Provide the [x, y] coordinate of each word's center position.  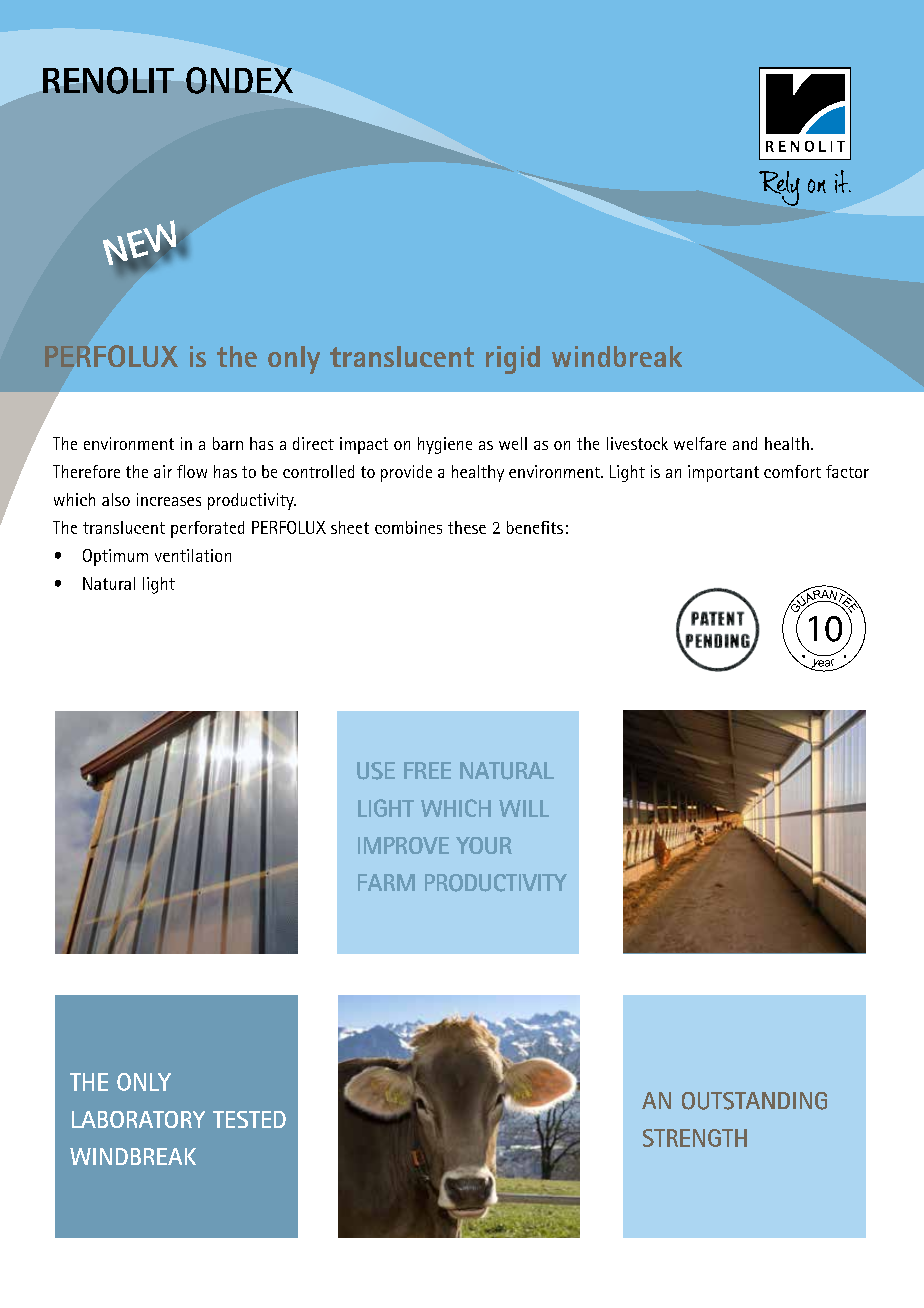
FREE [427, 770]
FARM [386, 882]
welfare [700, 443]
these [467, 527]
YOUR [484, 845]
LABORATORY [138, 1119]
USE [376, 771]
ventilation [193, 555]
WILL [524, 808]
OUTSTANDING [754, 1101]
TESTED [249, 1119]
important [723, 473]
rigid [513, 360]
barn [228, 443]
